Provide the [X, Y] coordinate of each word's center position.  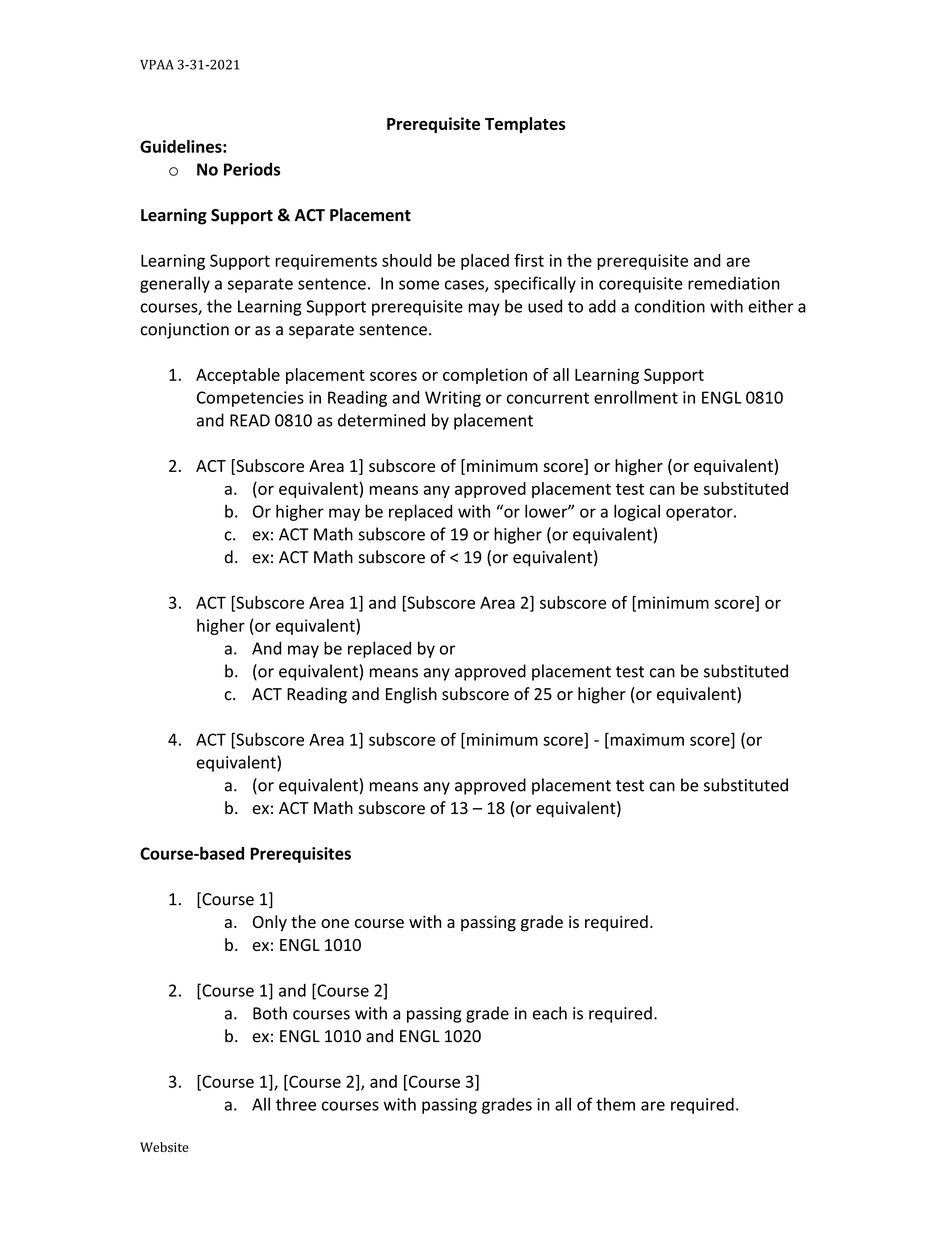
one [335, 923]
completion [485, 376]
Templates [525, 125]
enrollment [636, 397]
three [296, 1104]
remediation [734, 283]
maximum [646, 740]
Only [270, 923]
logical [637, 512]
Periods [252, 169]
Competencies [250, 399]
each [550, 1013]
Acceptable [238, 376]
